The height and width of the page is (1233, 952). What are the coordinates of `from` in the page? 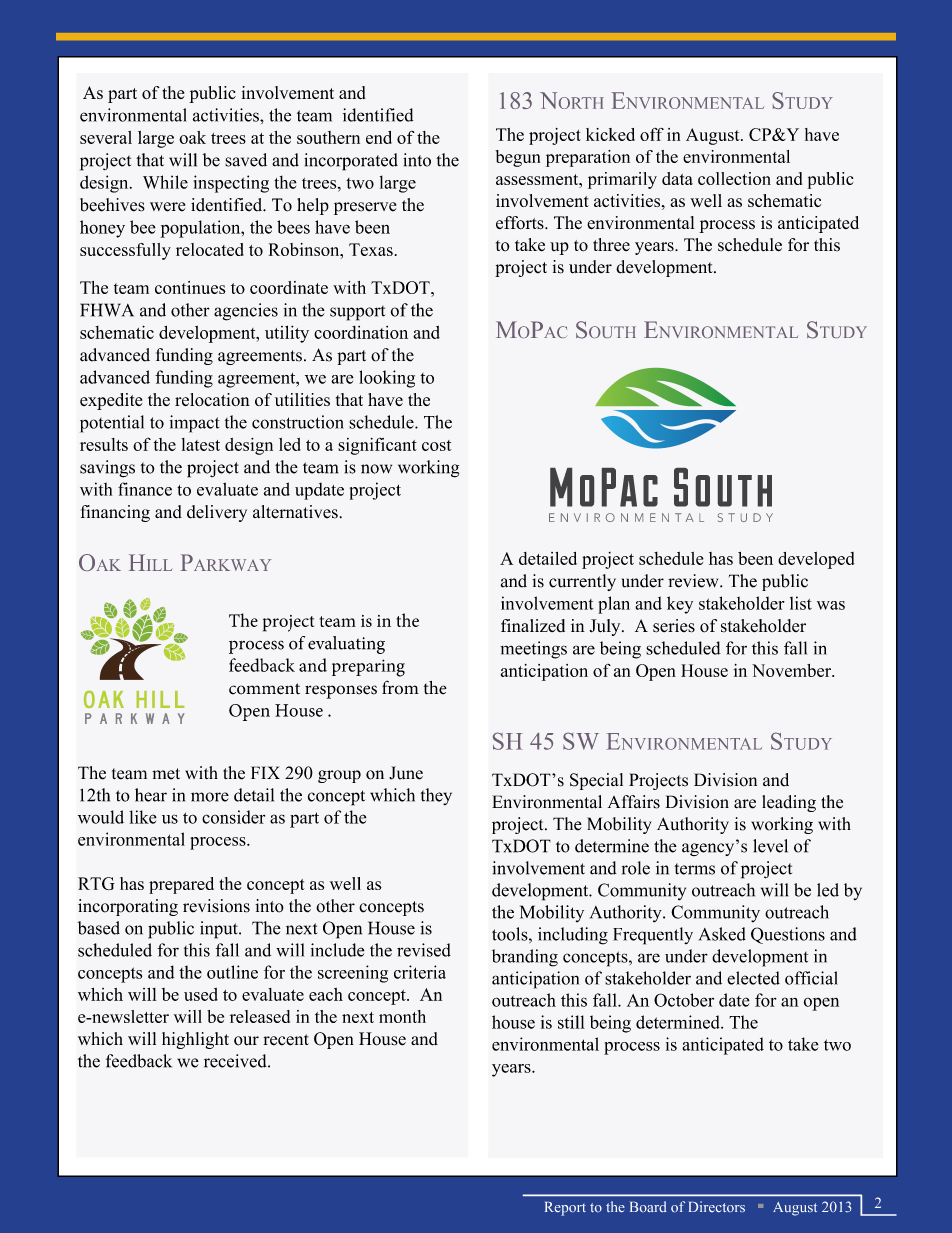 It's located at (400, 687).
